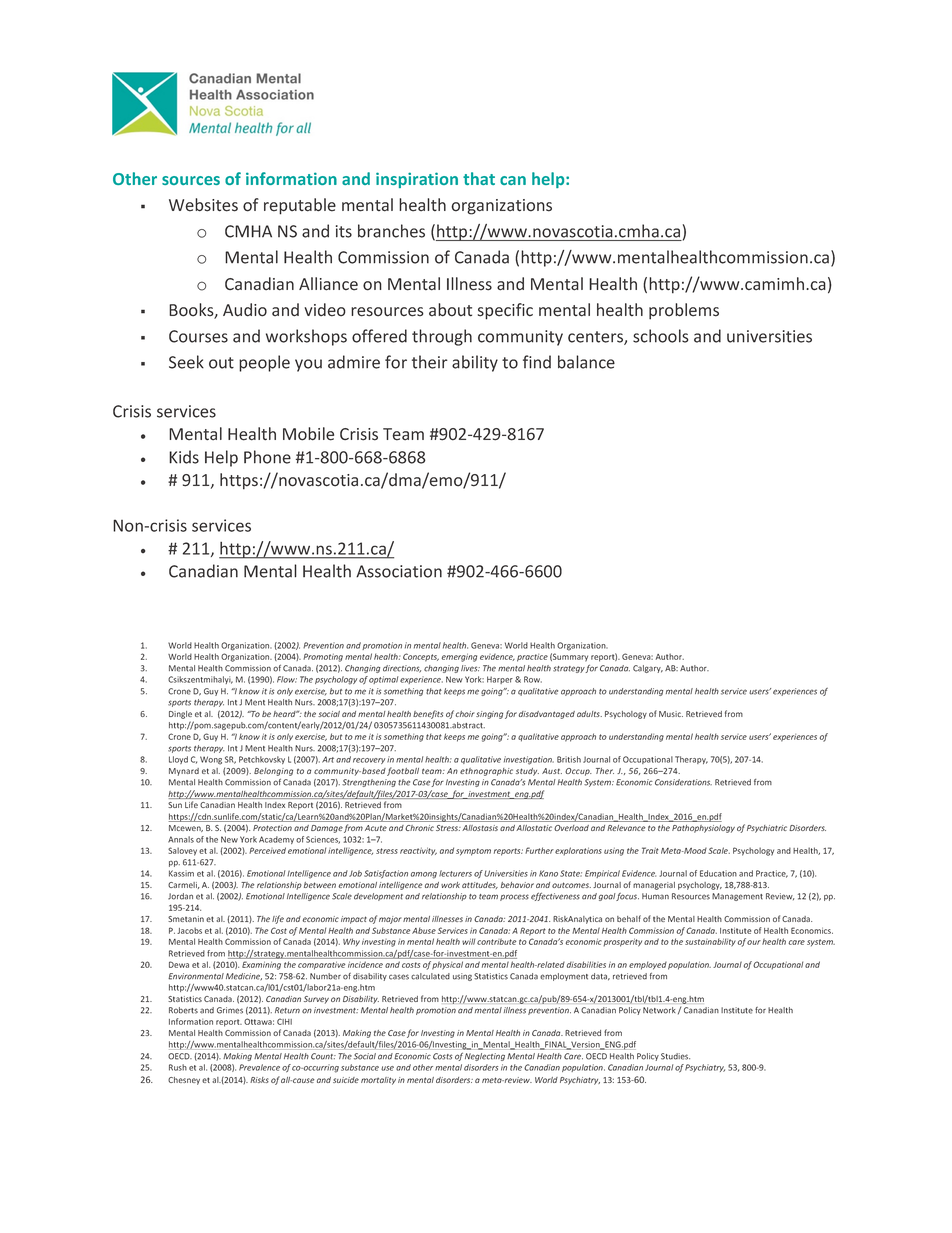 This screenshot has height=1233, width=952. What do you see at coordinates (661, 336) in the screenshot?
I see `schools` at bounding box center [661, 336].
